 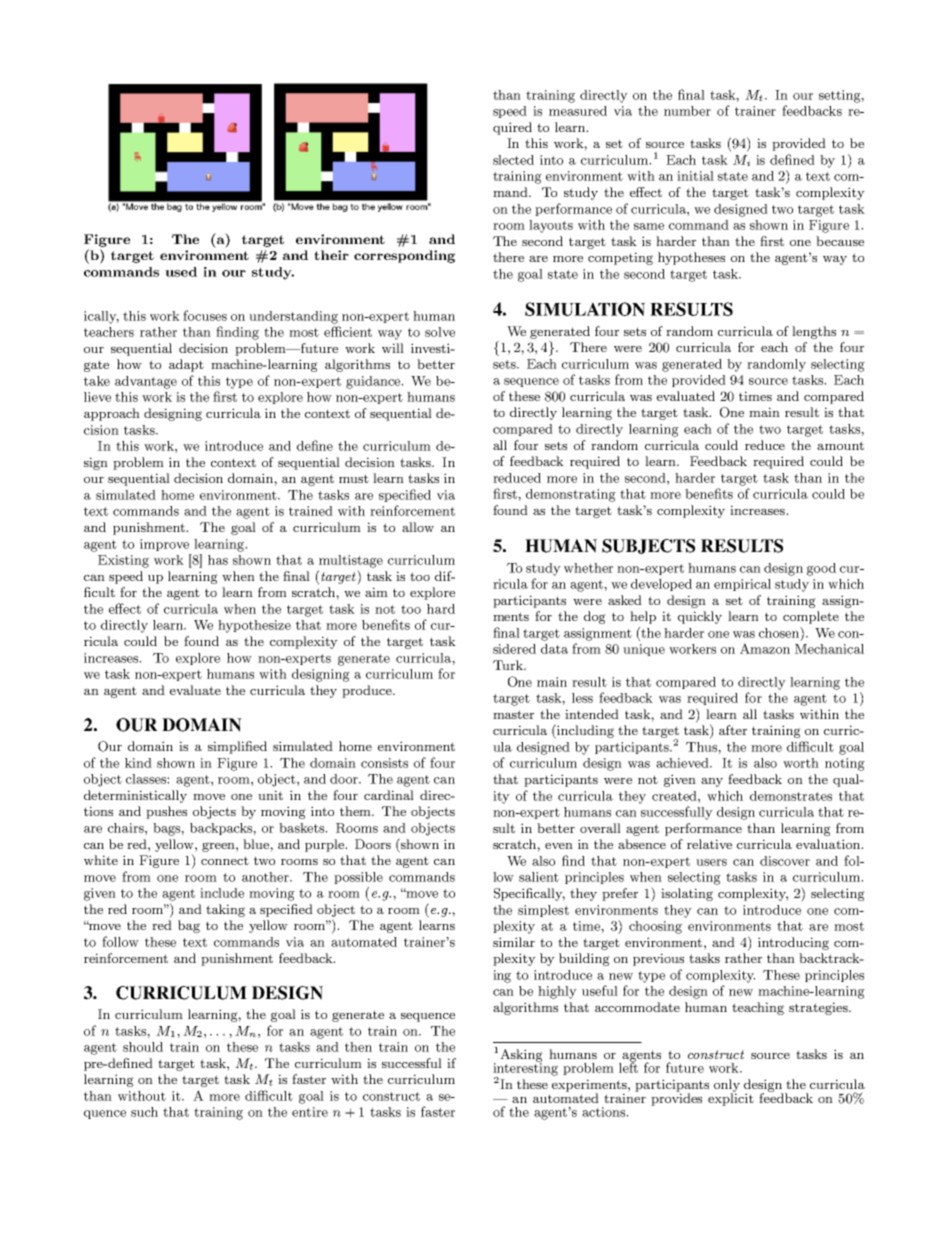 What do you see at coordinates (525, 1069) in the page?
I see `interesting` at bounding box center [525, 1069].
